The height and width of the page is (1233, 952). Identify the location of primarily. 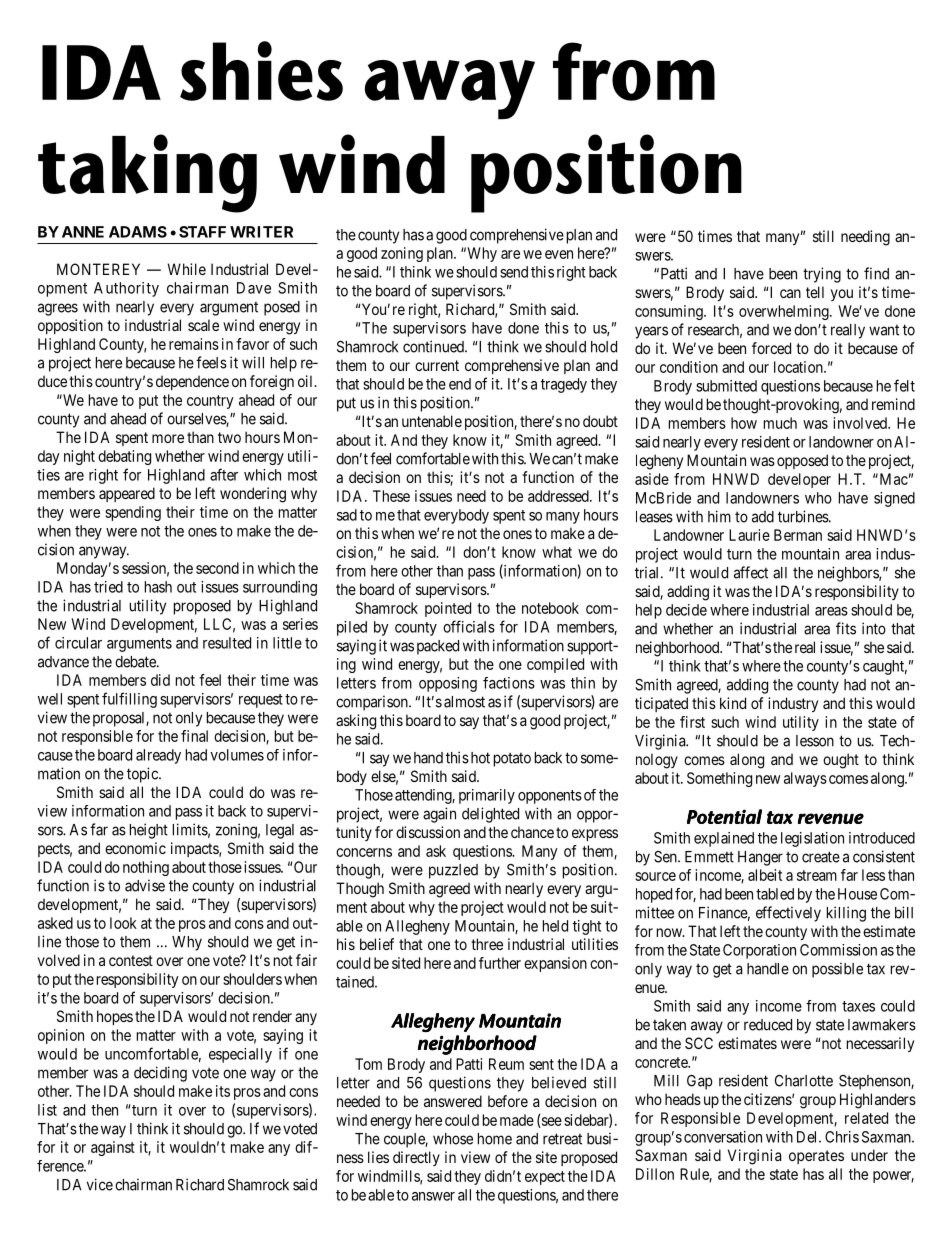
(487, 796).
